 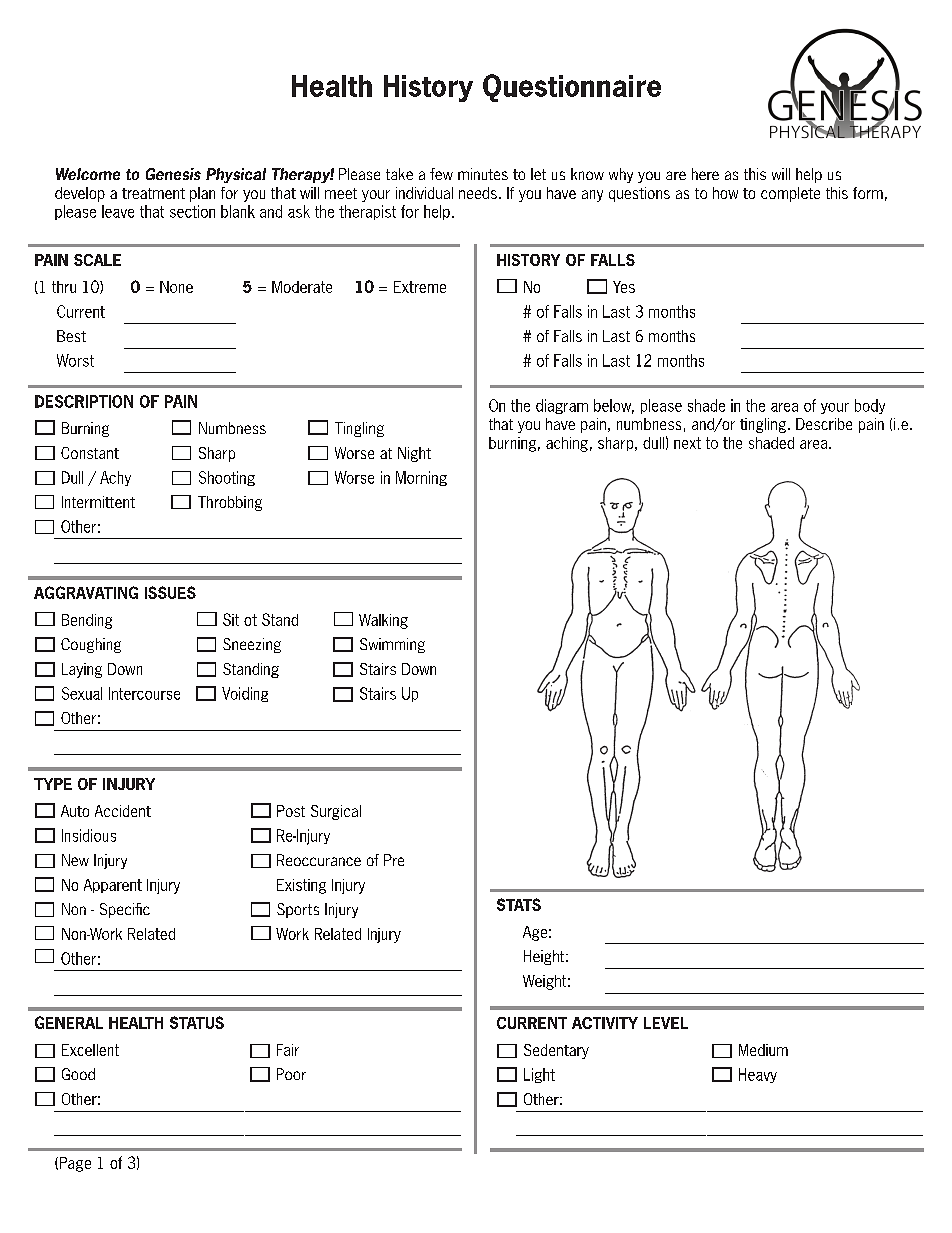 What do you see at coordinates (758, 1075) in the screenshot?
I see `Heavy` at bounding box center [758, 1075].
